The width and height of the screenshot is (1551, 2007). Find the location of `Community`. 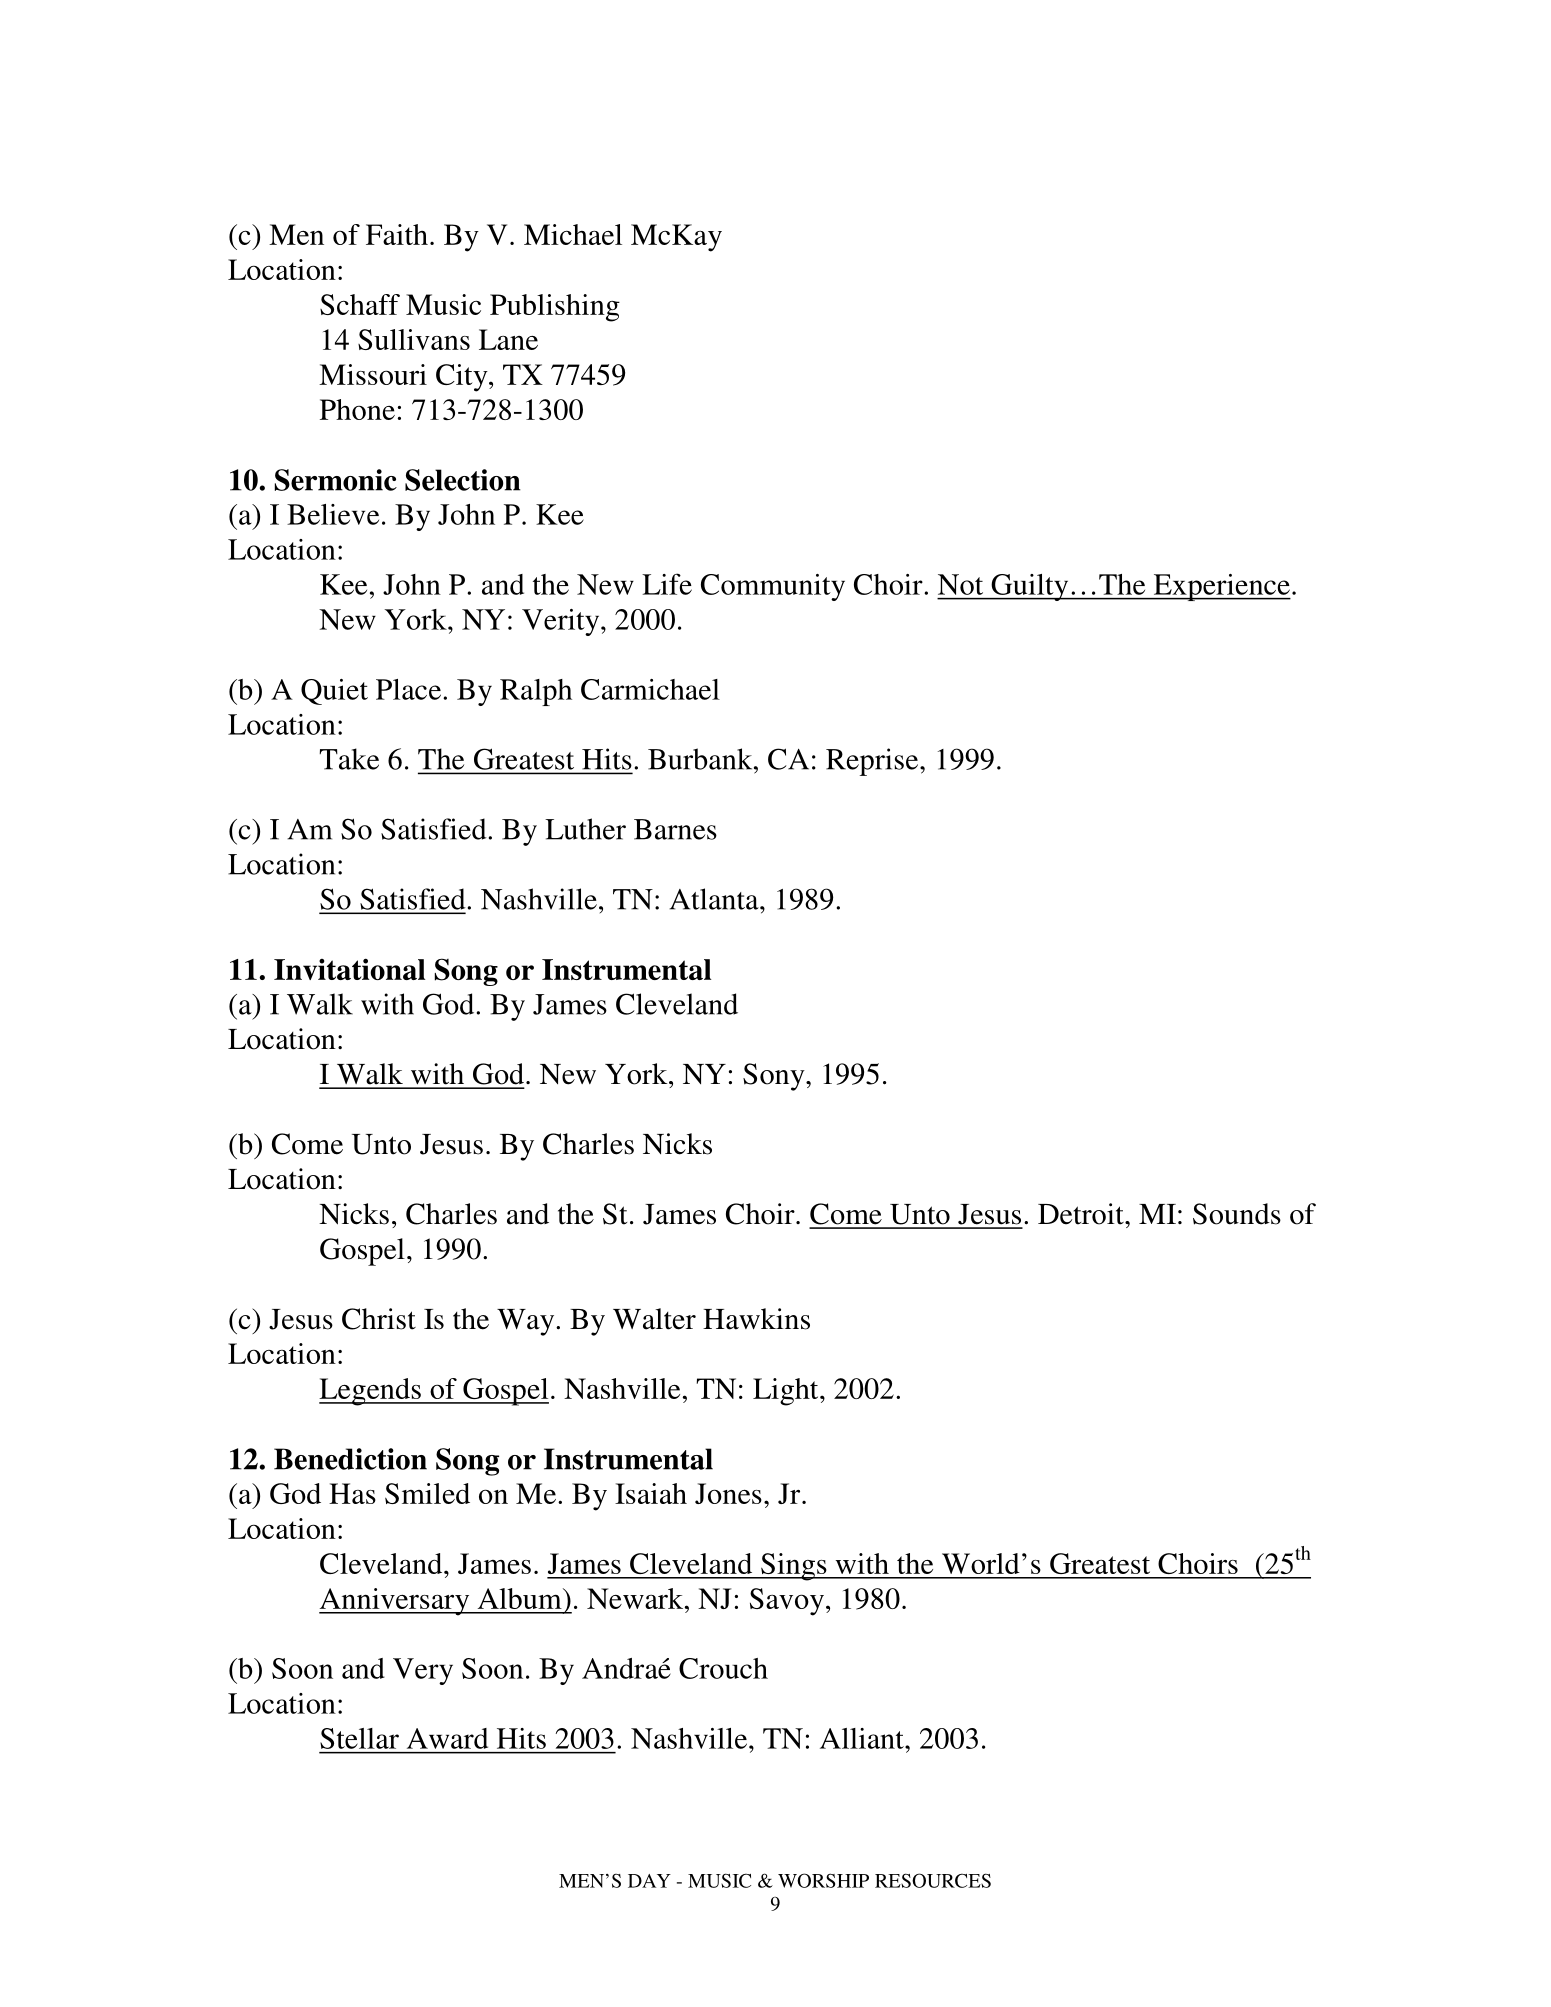

Community is located at coordinates (773, 587).
